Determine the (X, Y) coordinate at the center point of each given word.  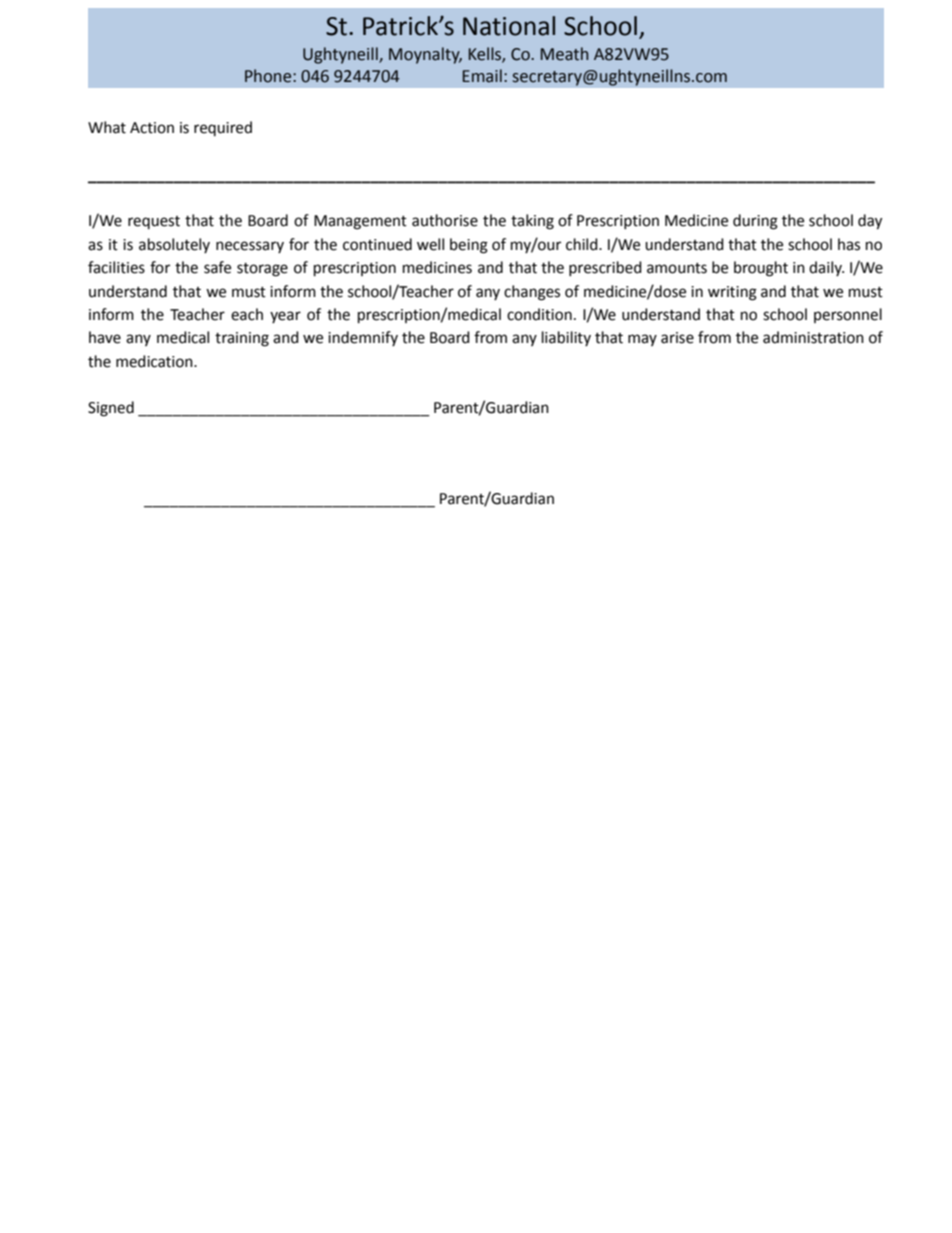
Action (152, 128)
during (755, 222)
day (870, 222)
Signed (111, 409)
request (154, 222)
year (285, 317)
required (223, 128)
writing (732, 293)
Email (482, 76)
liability (566, 338)
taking (532, 222)
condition (539, 314)
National (509, 26)
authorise (445, 220)
